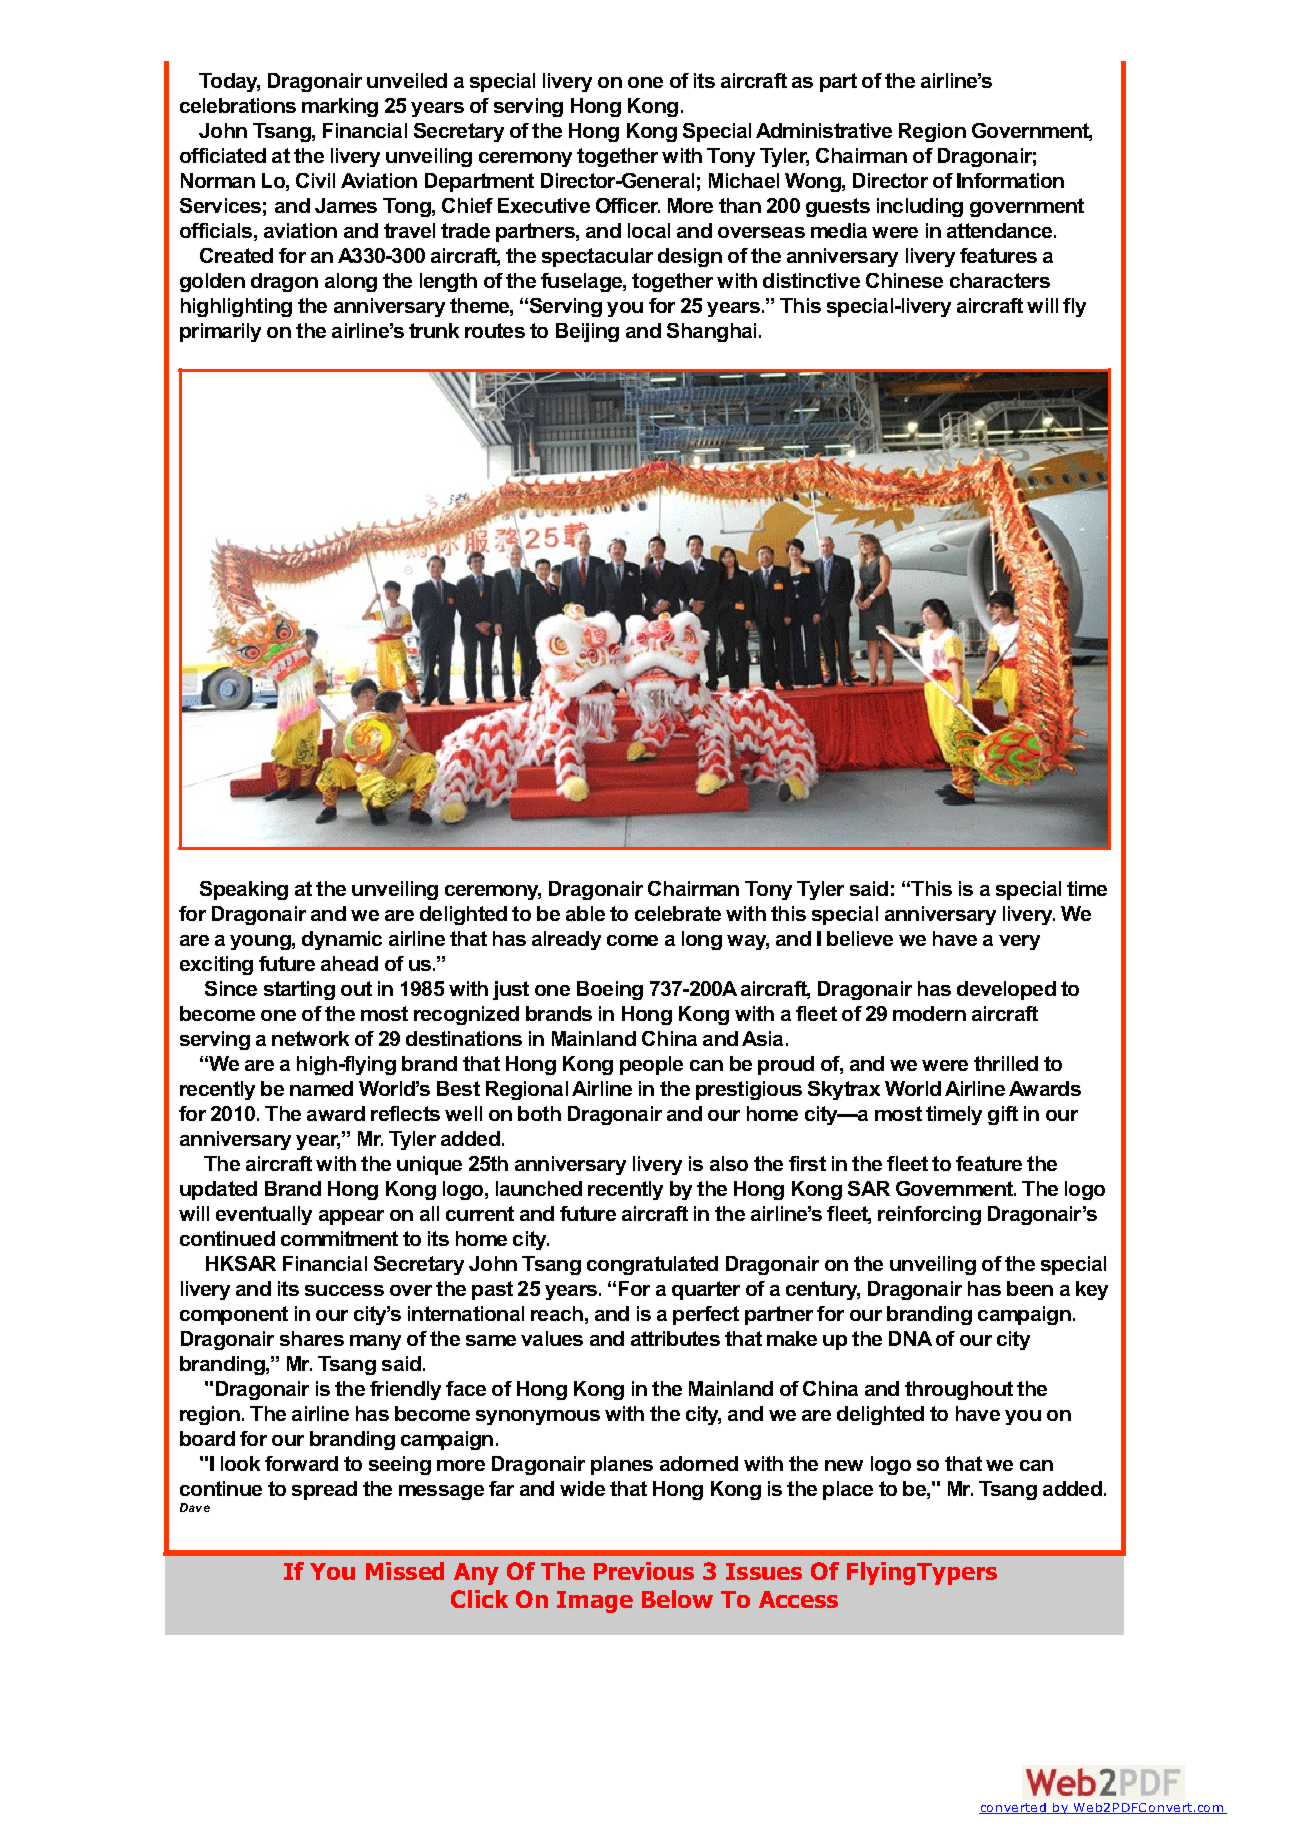 Image resolution: width=1291 pixels, height=1827 pixels. I want to click on Beijing, so click(587, 332).
